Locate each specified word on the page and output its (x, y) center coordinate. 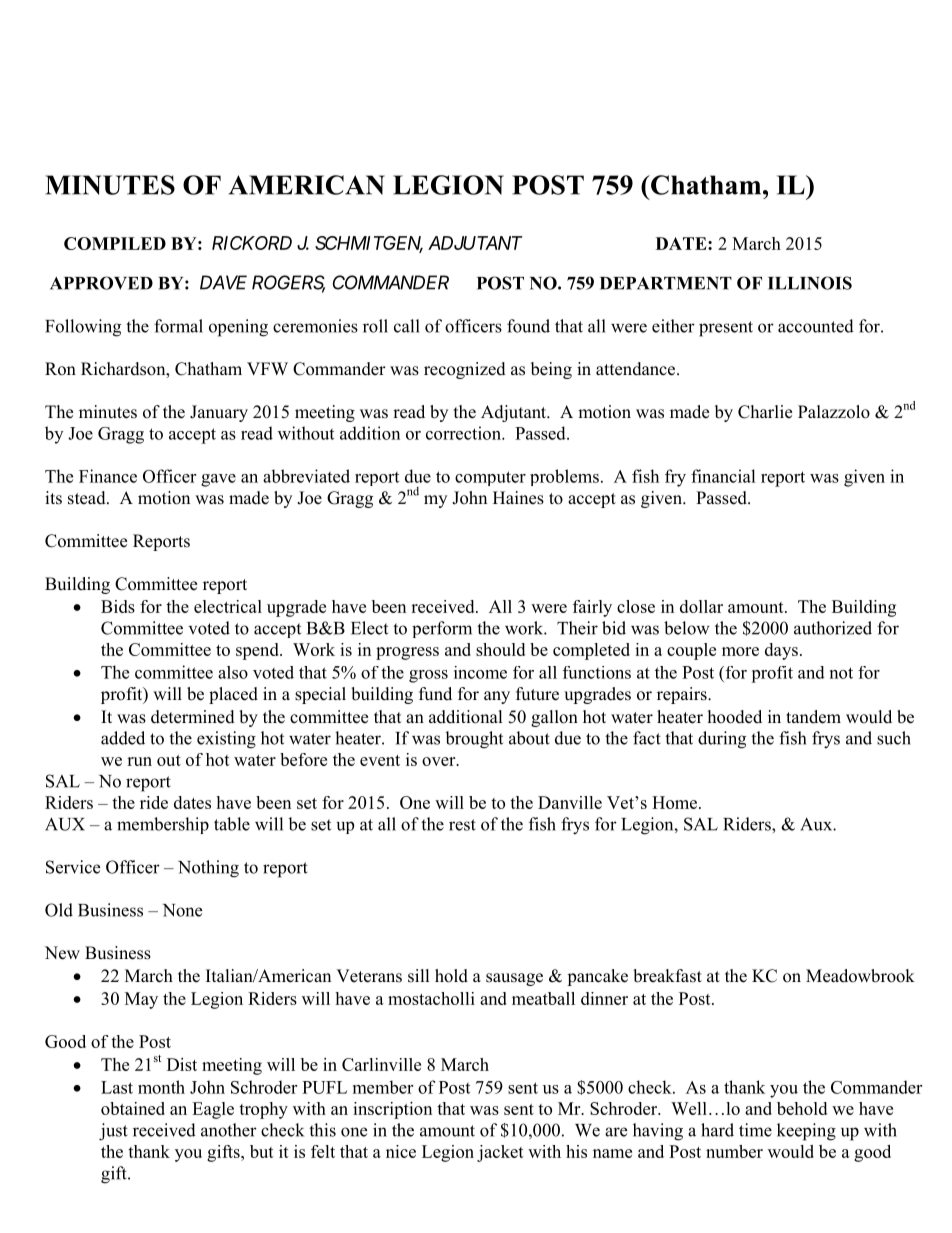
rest (462, 825)
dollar (701, 606)
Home (674, 802)
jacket (500, 1153)
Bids (118, 606)
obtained (133, 1108)
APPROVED (101, 283)
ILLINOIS (810, 283)
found (528, 326)
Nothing (208, 869)
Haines (518, 498)
